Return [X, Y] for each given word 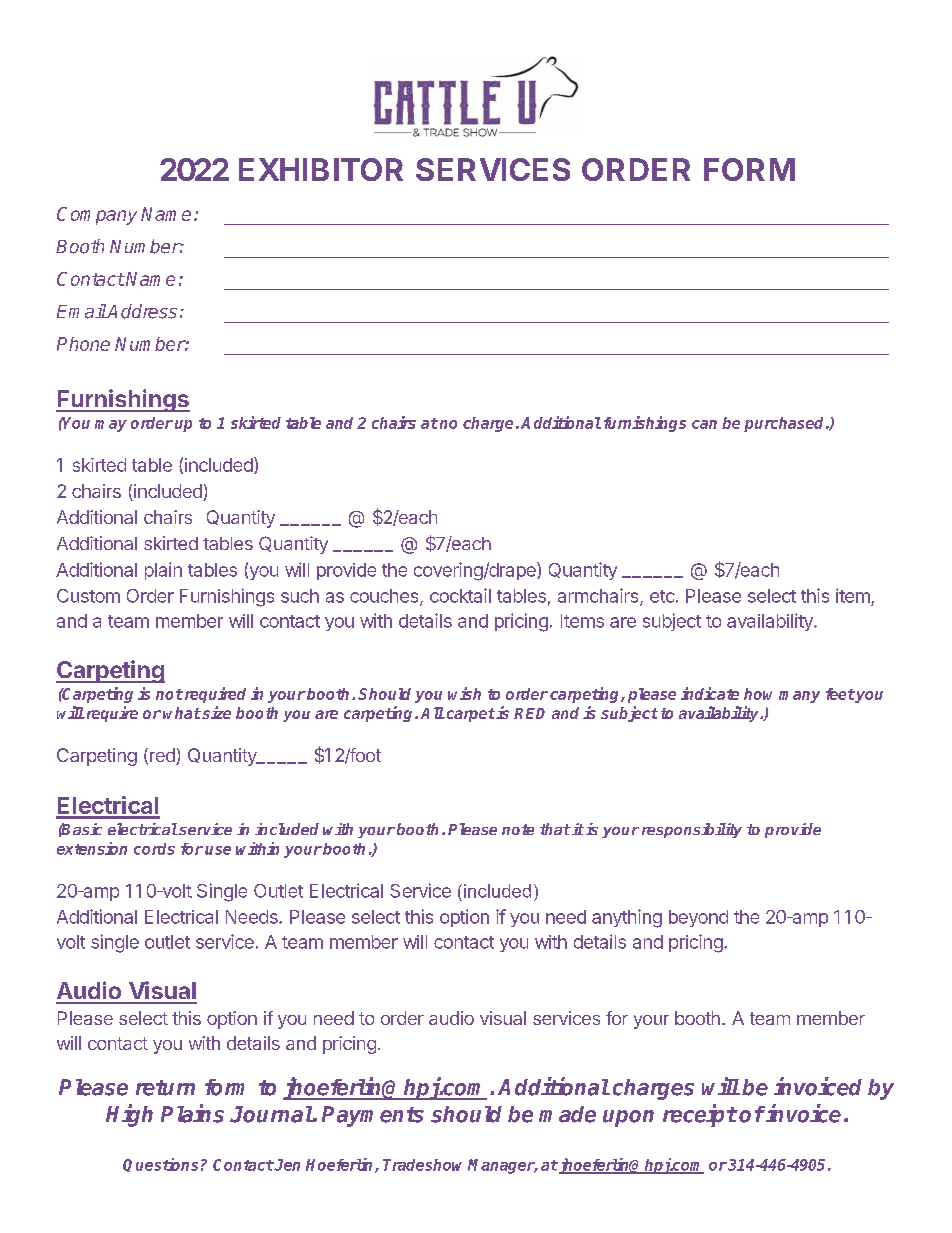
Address [141, 311]
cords [154, 849]
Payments [373, 1116]
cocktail [460, 595]
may [111, 426]
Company [97, 216]
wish [464, 693]
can [704, 424]
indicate [710, 693]
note [518, 829]
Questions [160, 1165]
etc [662, 596]
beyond [698, 918]
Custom [88, 596]
